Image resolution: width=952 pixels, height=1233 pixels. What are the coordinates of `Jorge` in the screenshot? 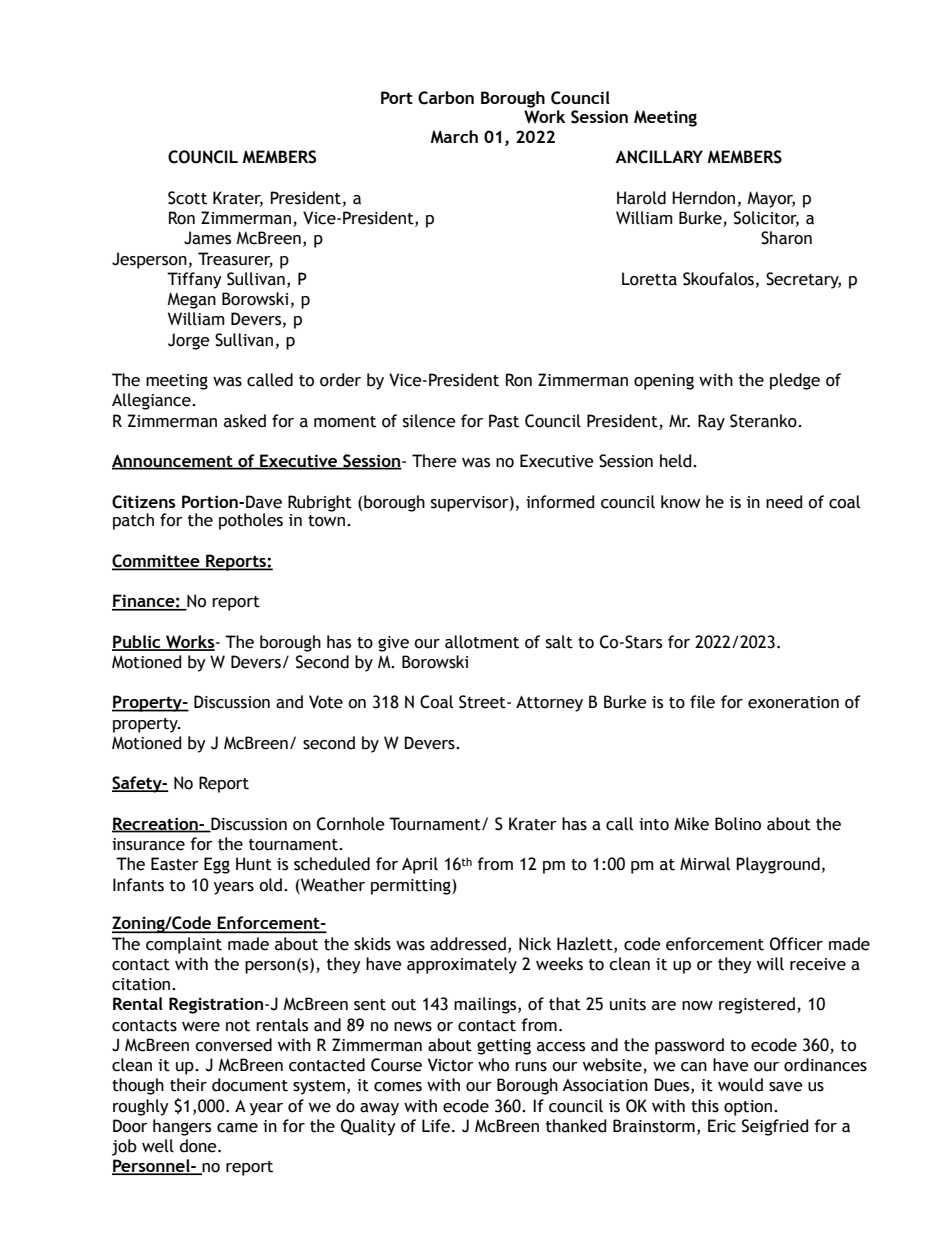 It's located at (189, 341).
